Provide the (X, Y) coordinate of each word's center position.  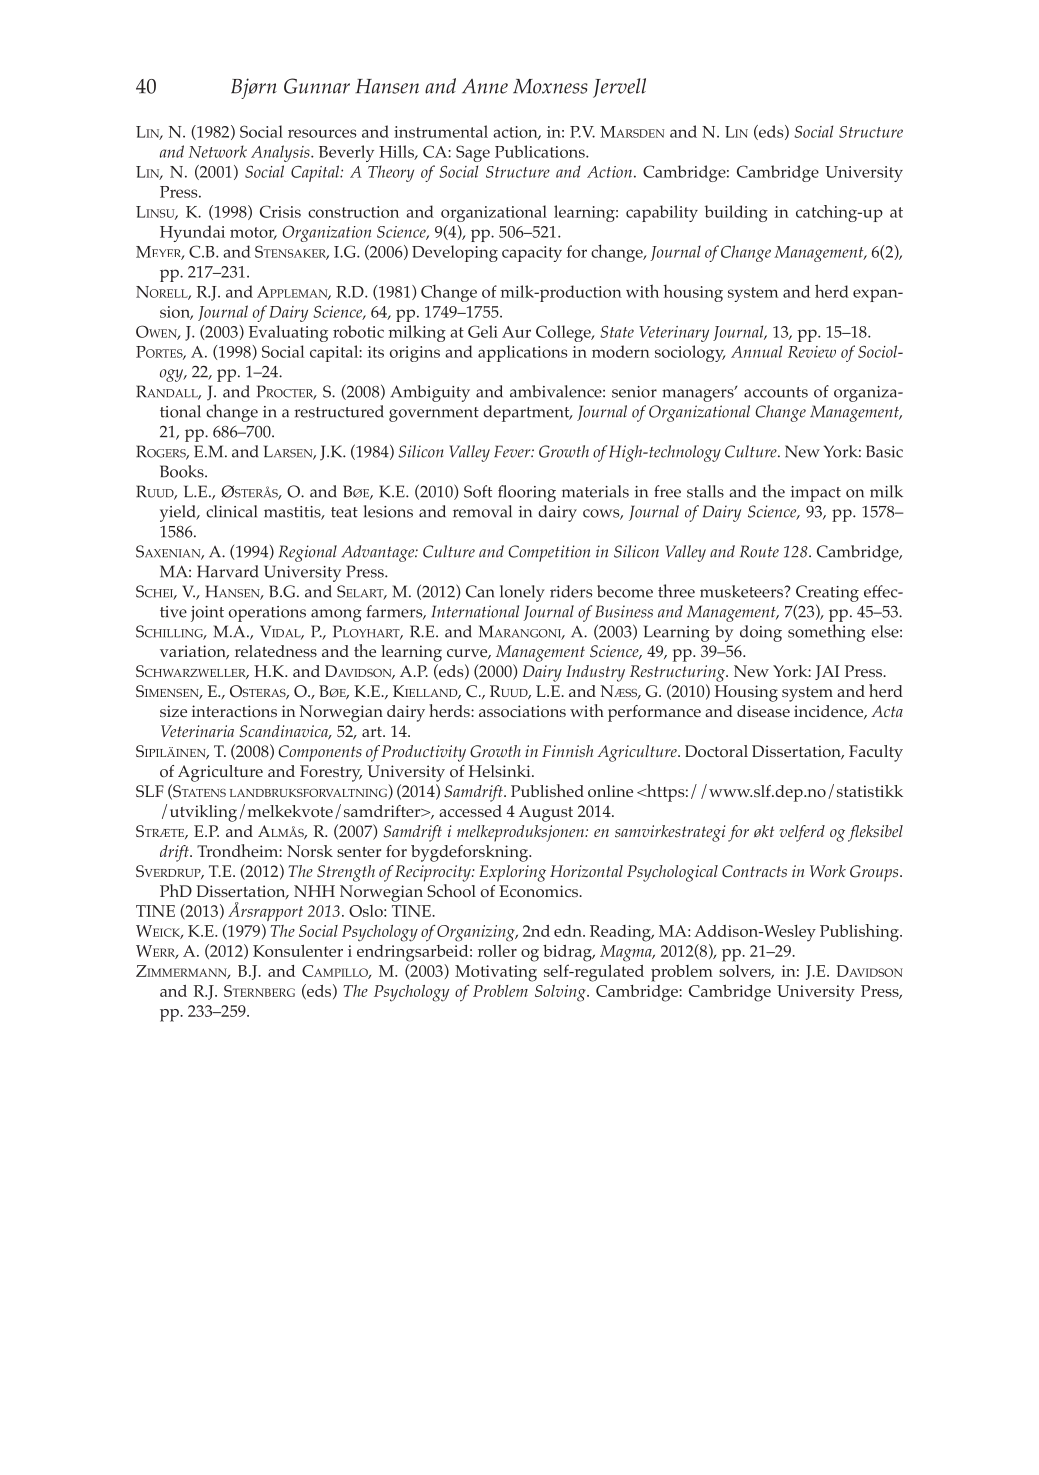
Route (759, 551)
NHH (314, 891)
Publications (541, 151)
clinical (231, 511)
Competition (549, 553)
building (736, 213)
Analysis (281, 153)
